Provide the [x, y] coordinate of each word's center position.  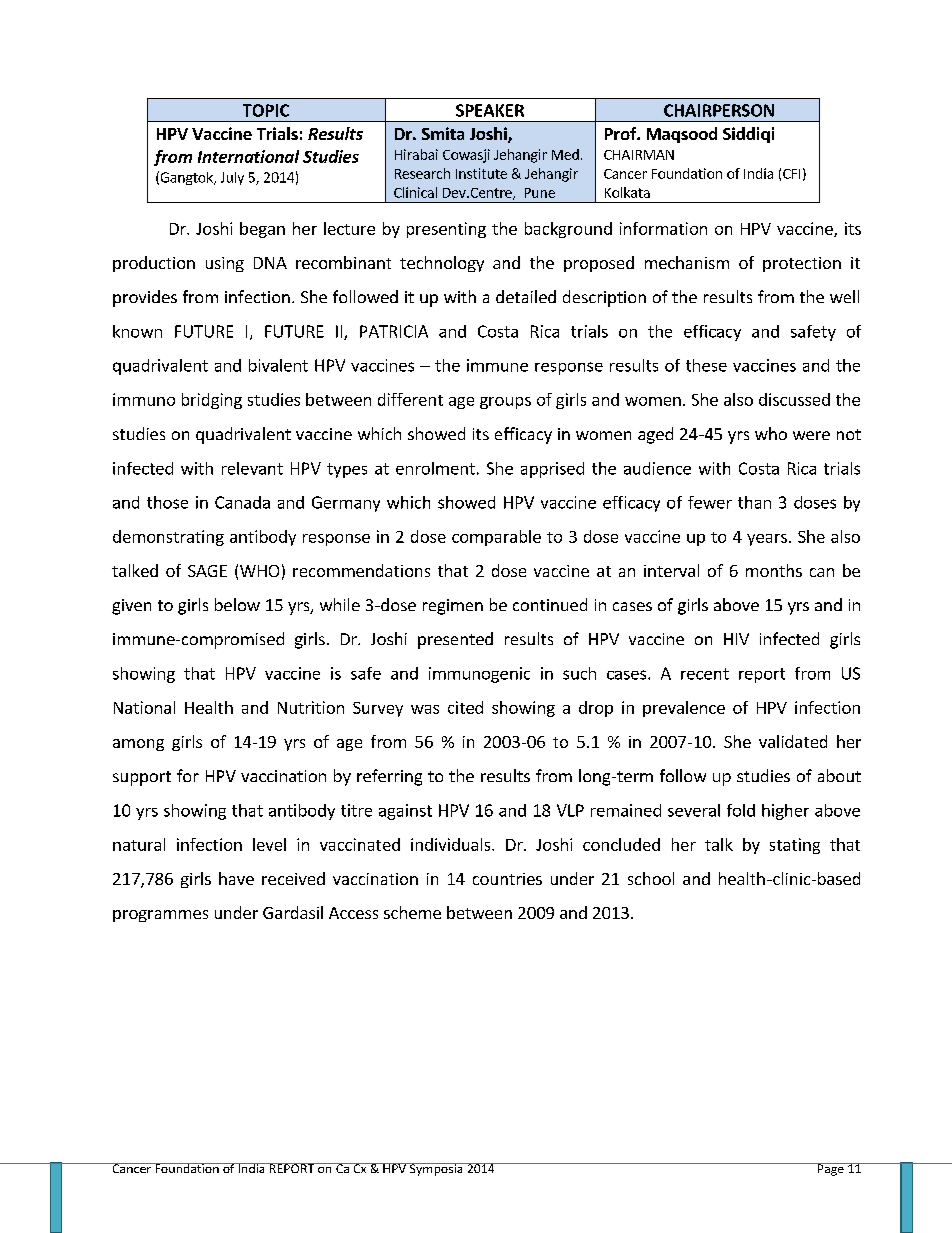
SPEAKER [490, 110]
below [237, 604]
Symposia [436, 1169]
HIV [736, 639]
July [232, 178]
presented [455, 640]
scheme [412, 912]
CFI [791, 174]
